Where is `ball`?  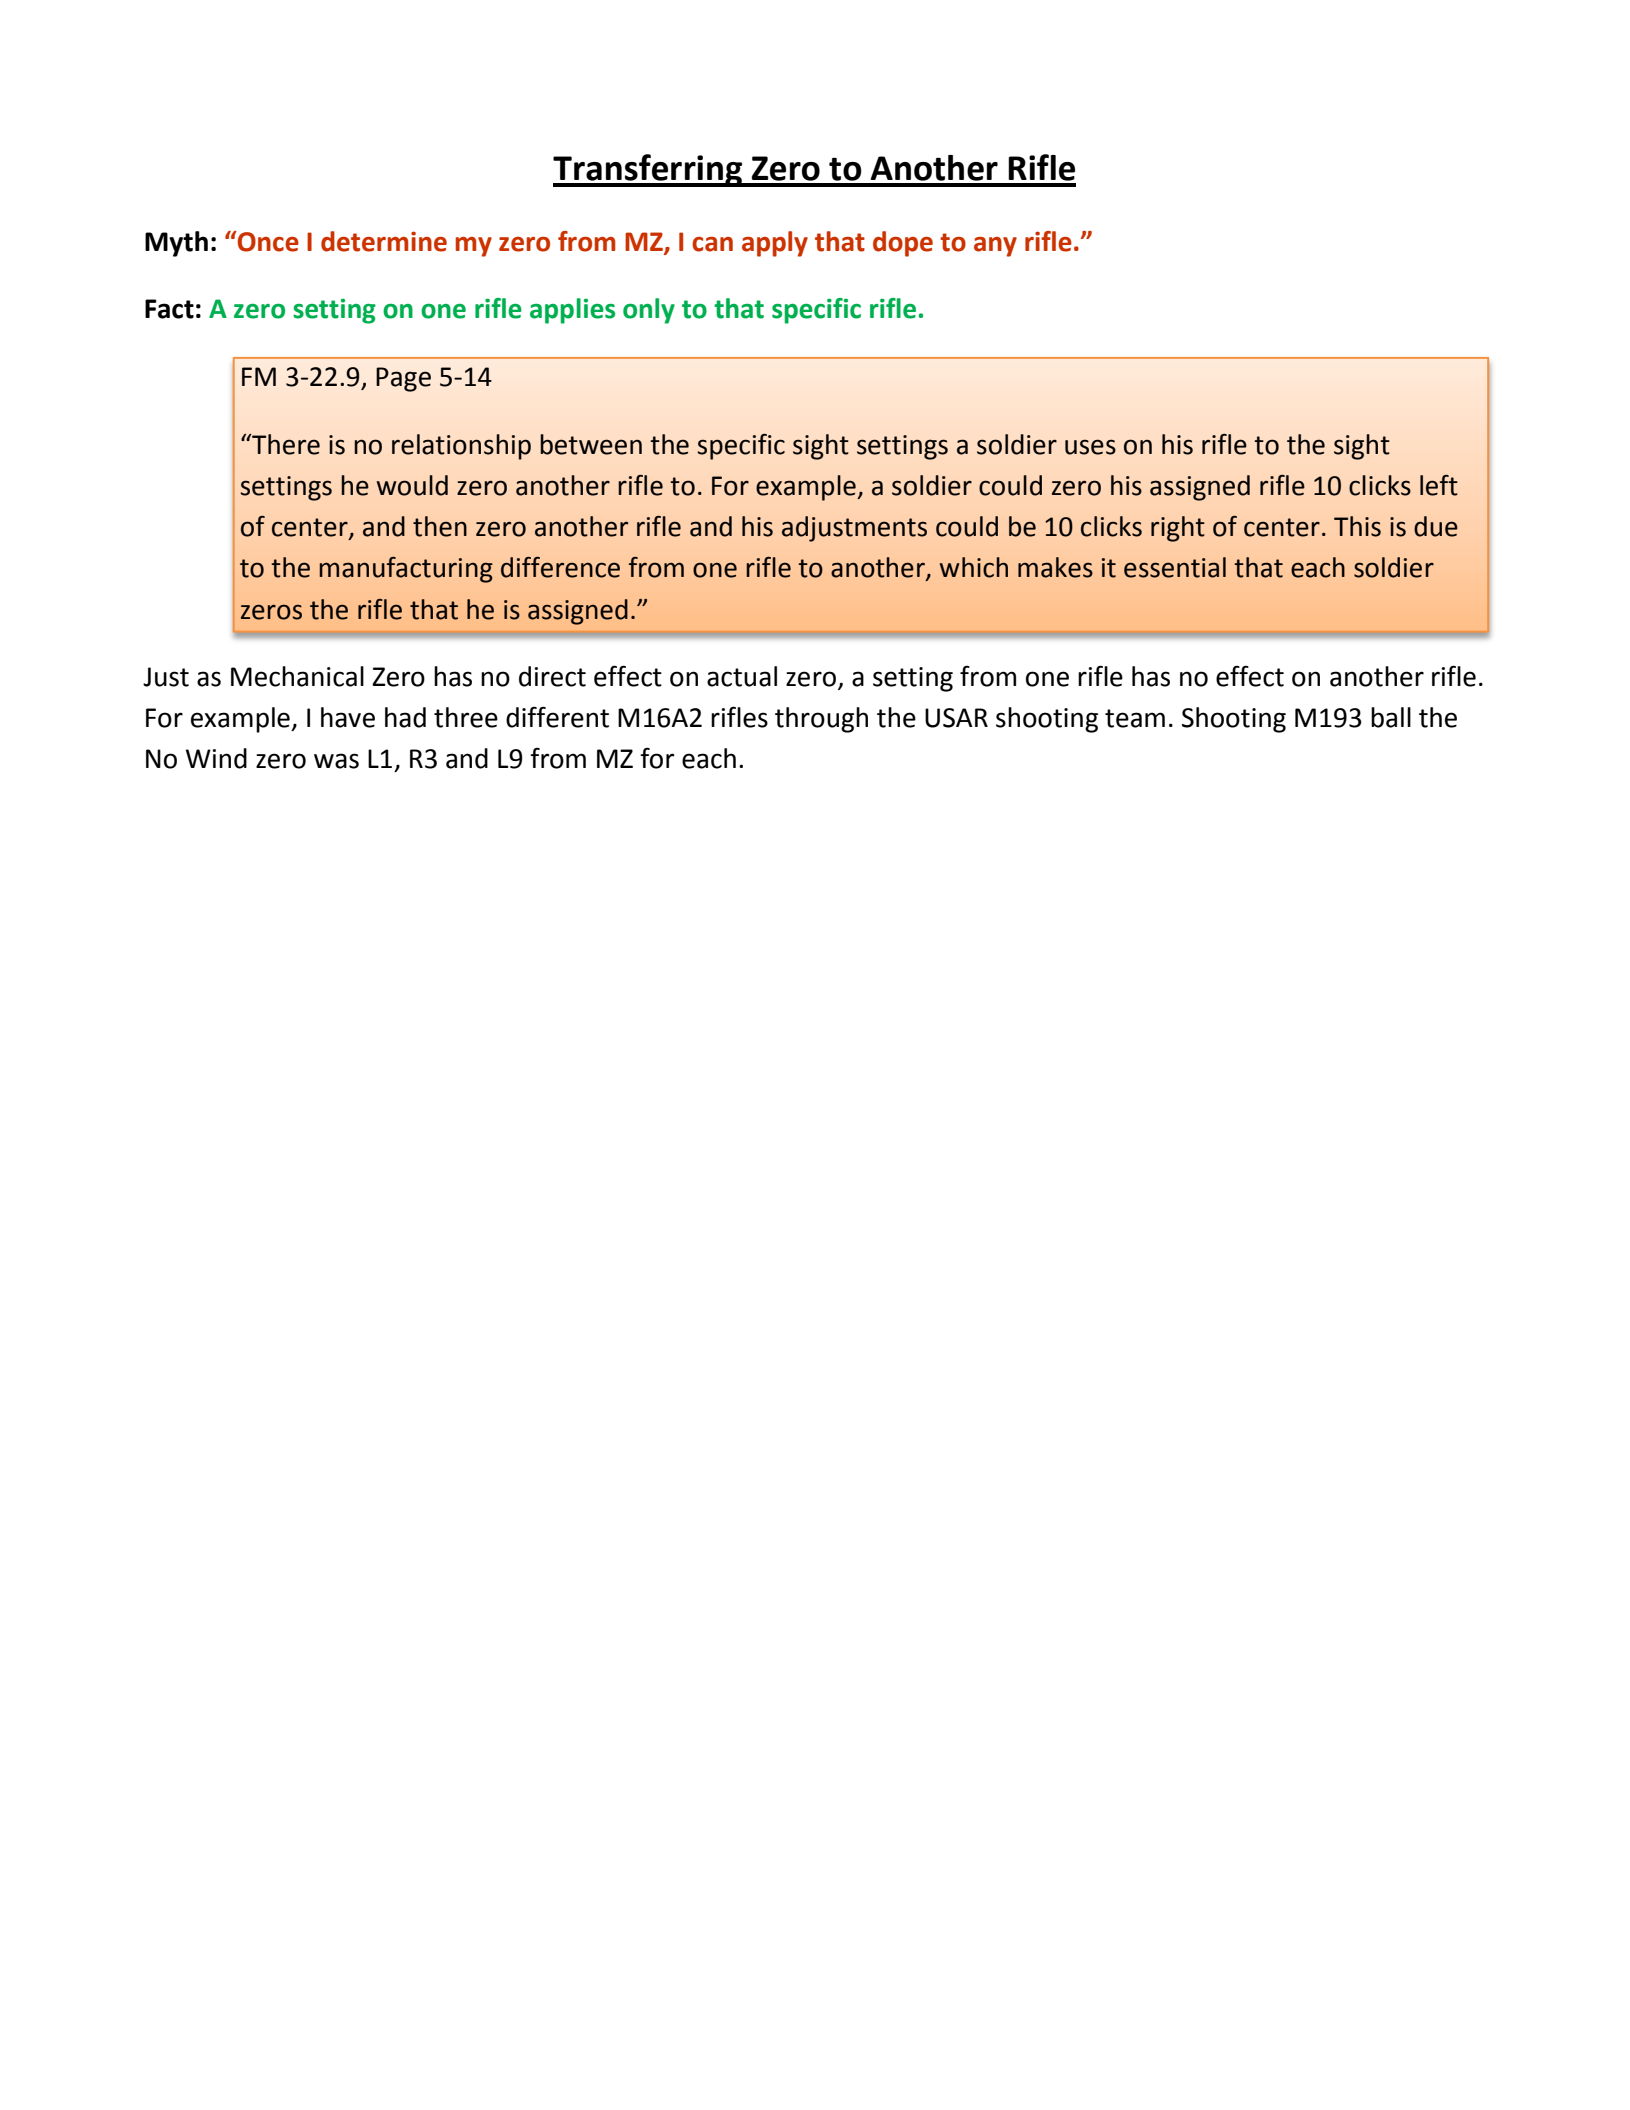 ball is located at coordinates (1391, 717).
